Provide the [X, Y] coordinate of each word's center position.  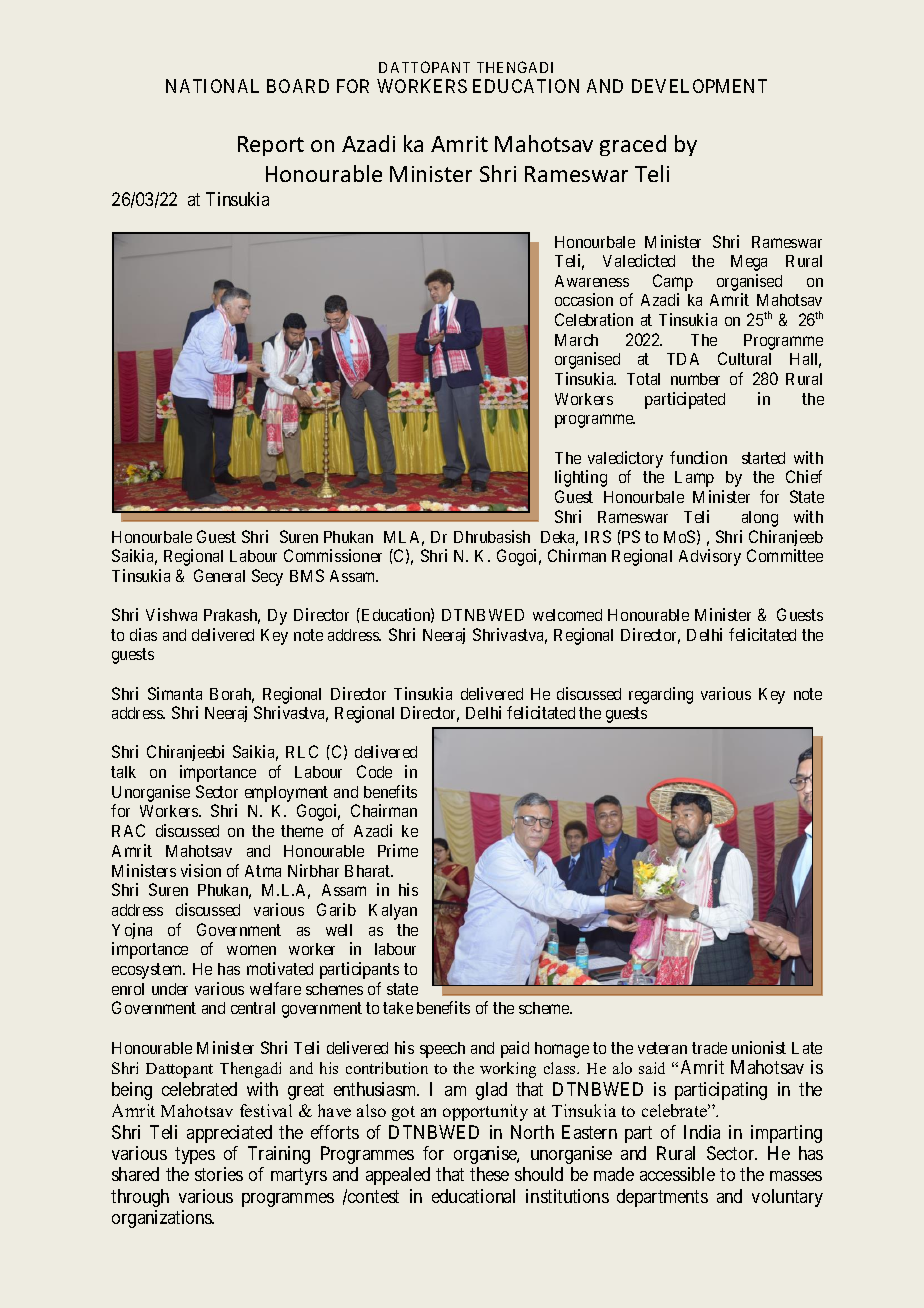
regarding [661, 695]
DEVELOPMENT [699, 86]
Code [374, 771]
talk [123, 772]
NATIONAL [212, 86]
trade [709, 1048]
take [398, 1008]
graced [633, 145]
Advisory [710, 557]
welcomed [567, 615]
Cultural [744, 358]
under [170, 989]
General [219, 575]
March [576, 340]
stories [219, 1174]
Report [271, 146]
